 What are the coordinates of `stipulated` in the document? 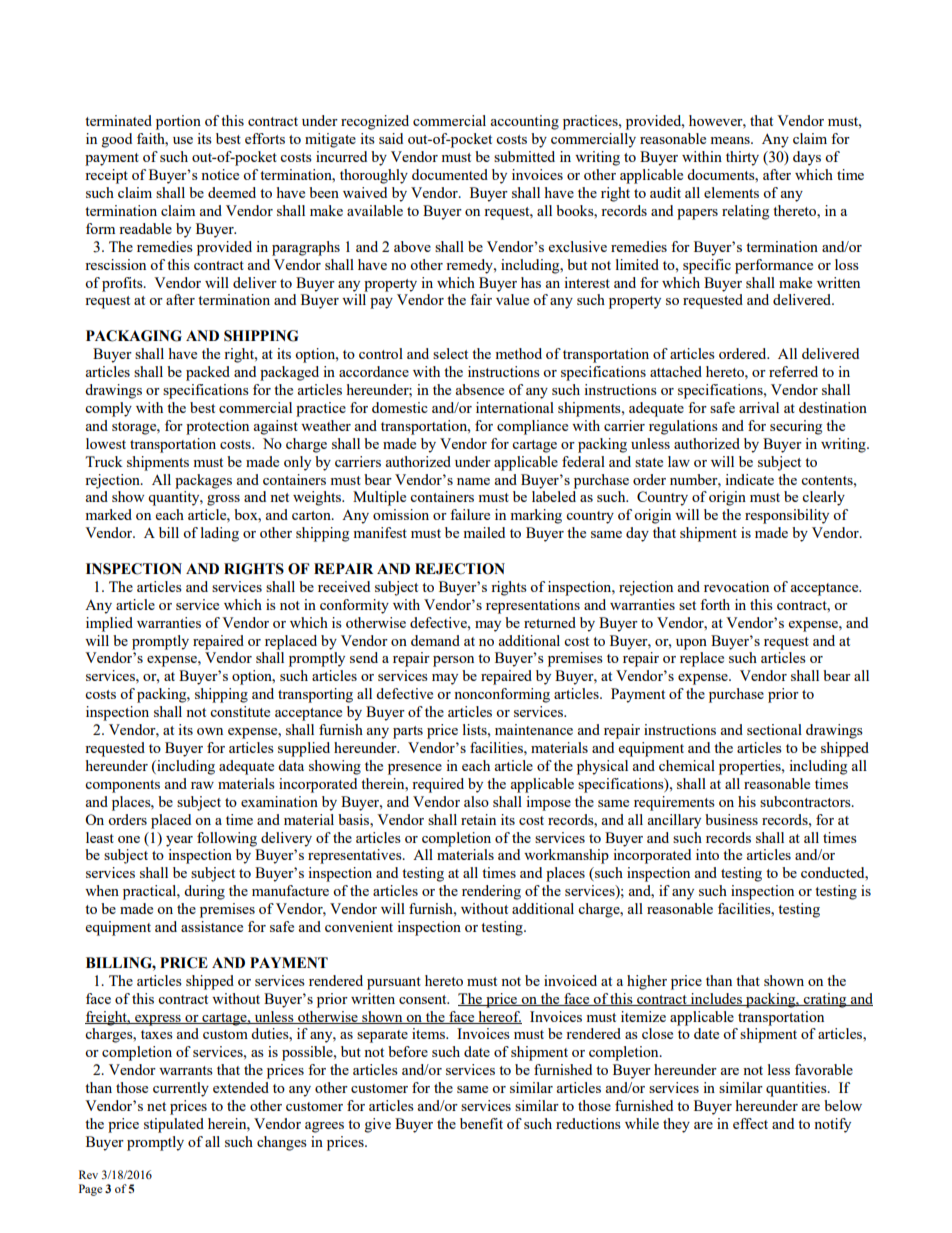 It's located at (174, 1125).
